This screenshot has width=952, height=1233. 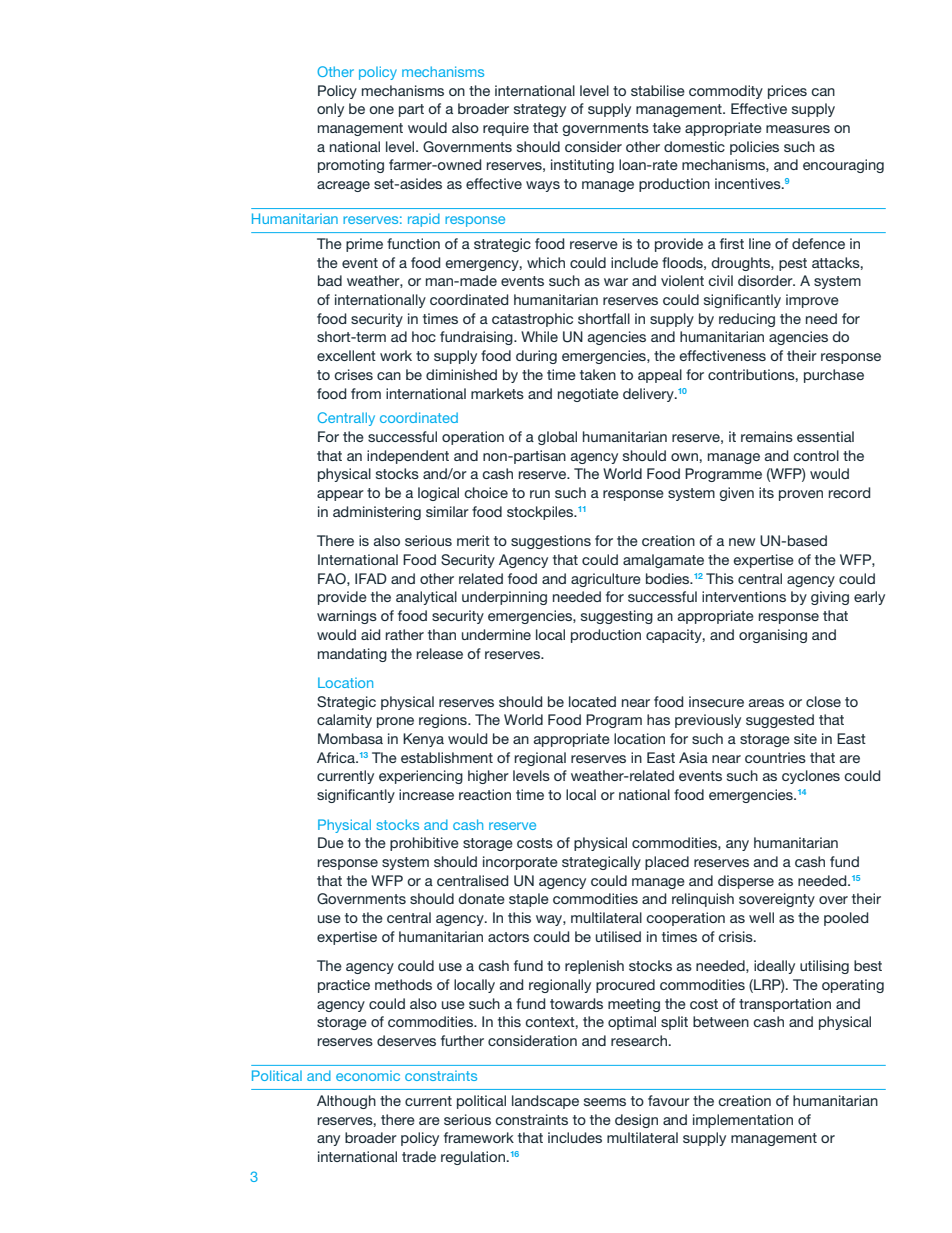 What do you see at coordinates (816, 455) in the screenshot?
I see `control` at bounding box center [816, 455].
